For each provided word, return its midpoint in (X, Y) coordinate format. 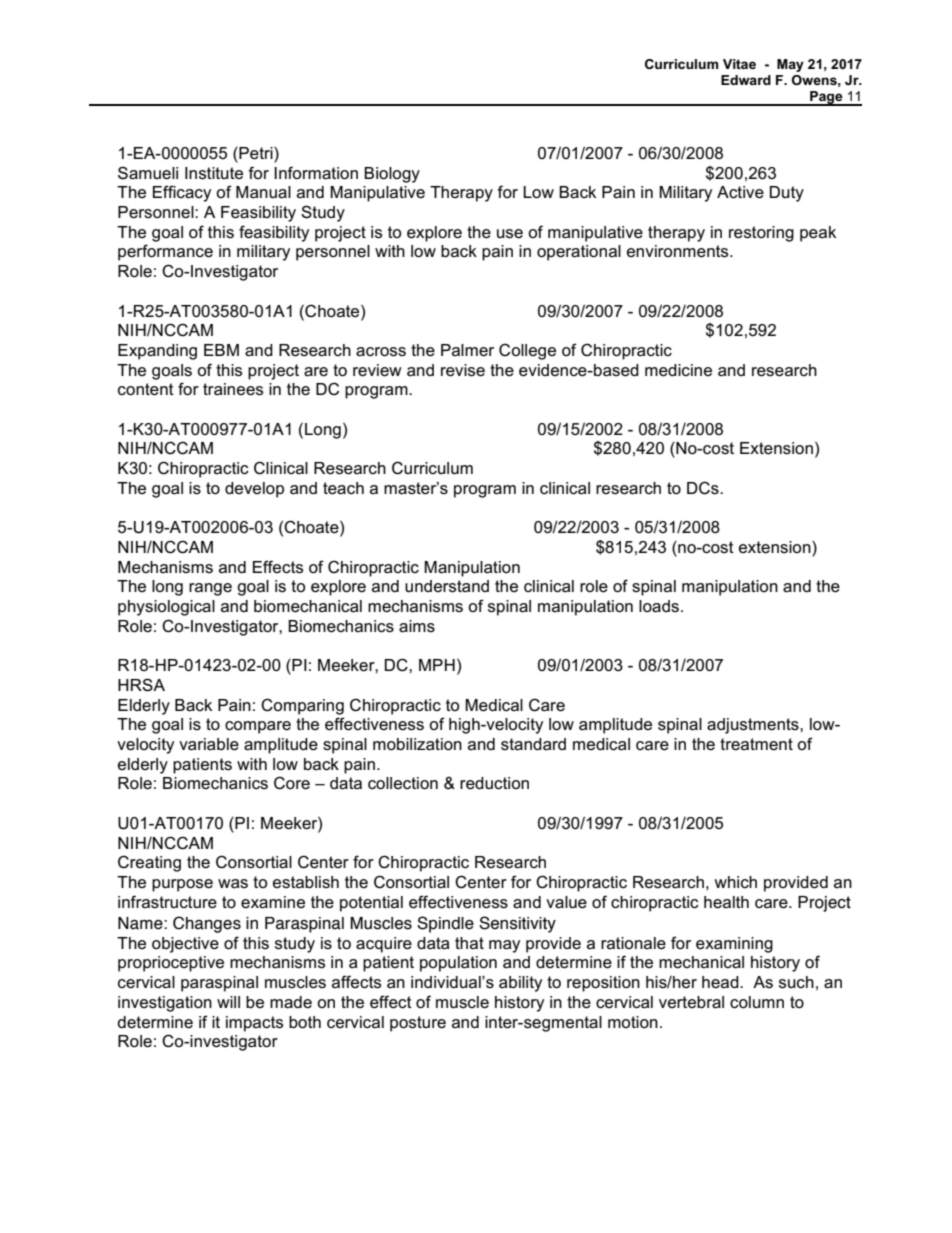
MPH (437, 665)
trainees (233, 389)
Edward (746, 80)
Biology (392, 175)
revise (463, 370)
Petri (256, 154)
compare (258, 727)
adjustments (754, 726)
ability (520, 984)
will (228, 1002)
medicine (678, 370)
